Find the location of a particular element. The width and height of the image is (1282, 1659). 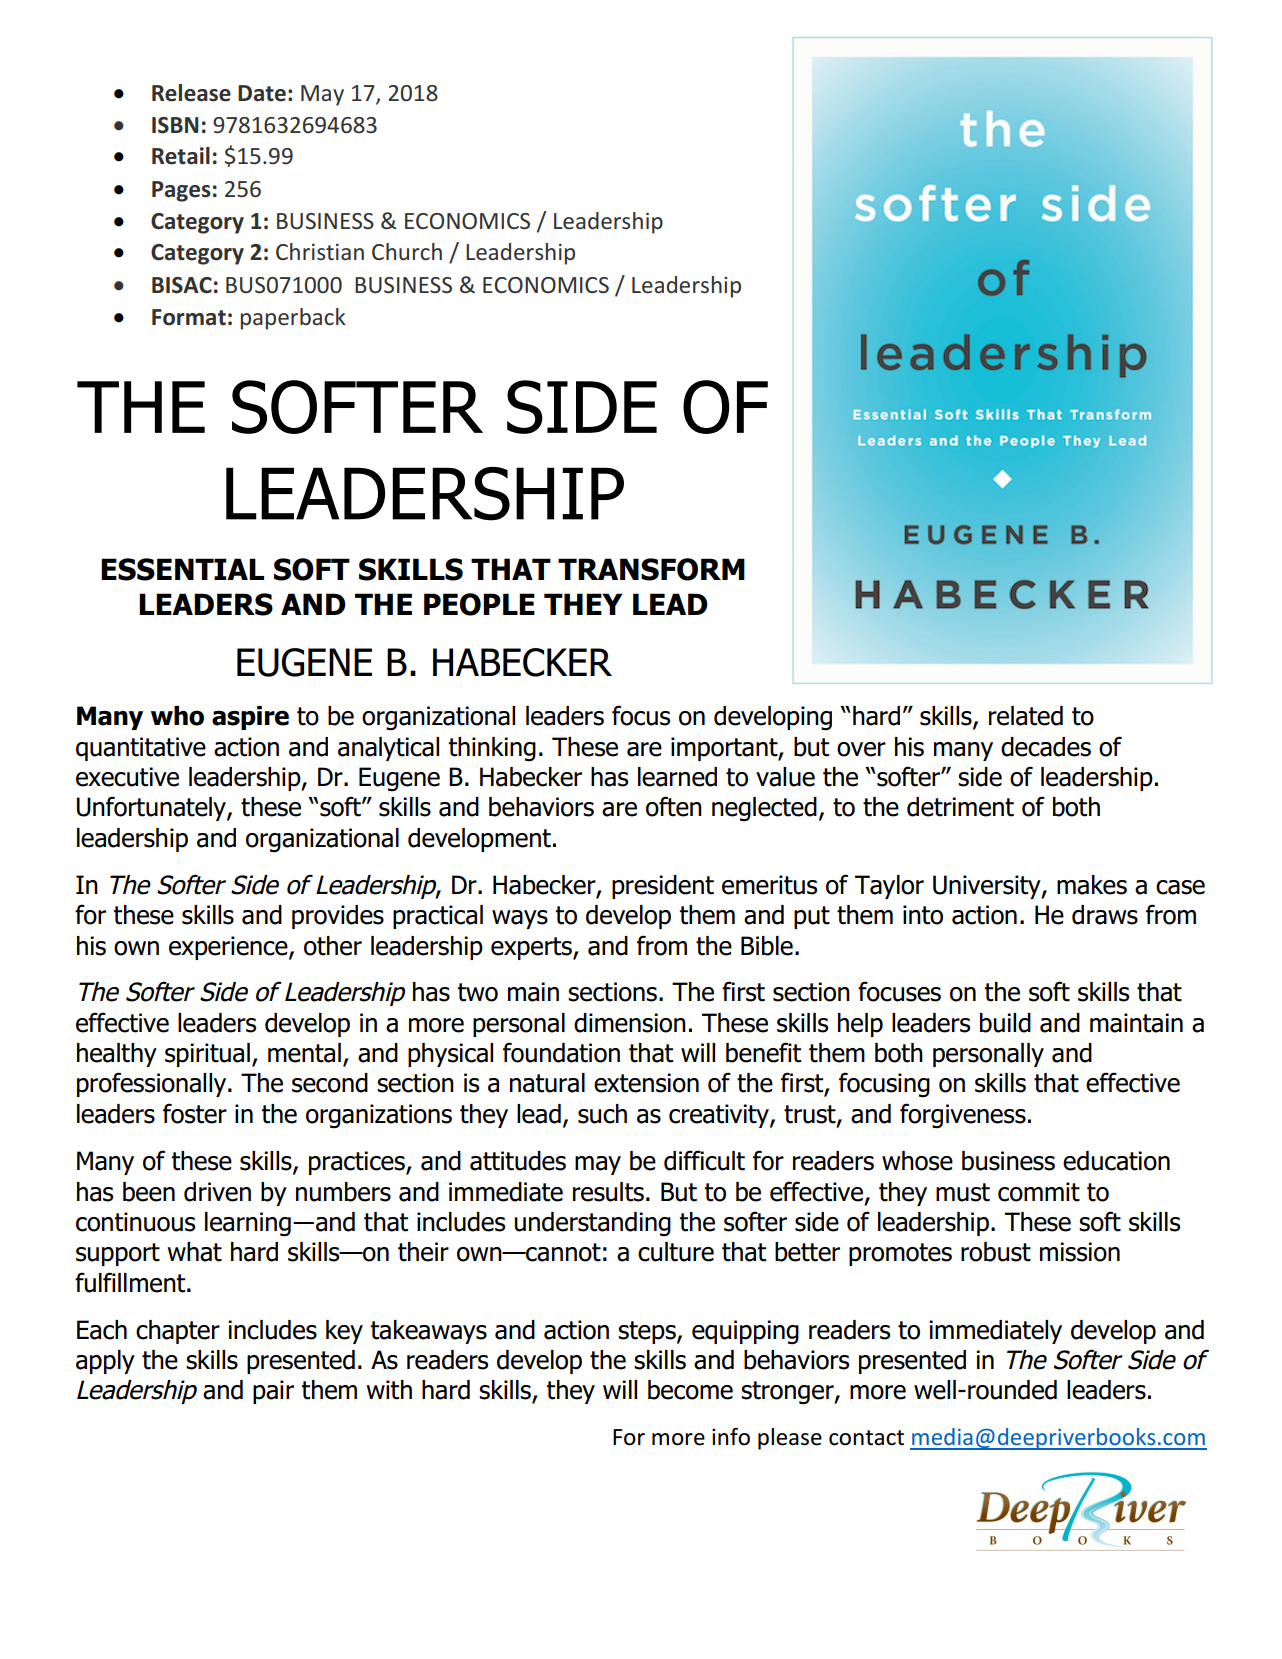

build is located at coordinates (1005, 1023).
